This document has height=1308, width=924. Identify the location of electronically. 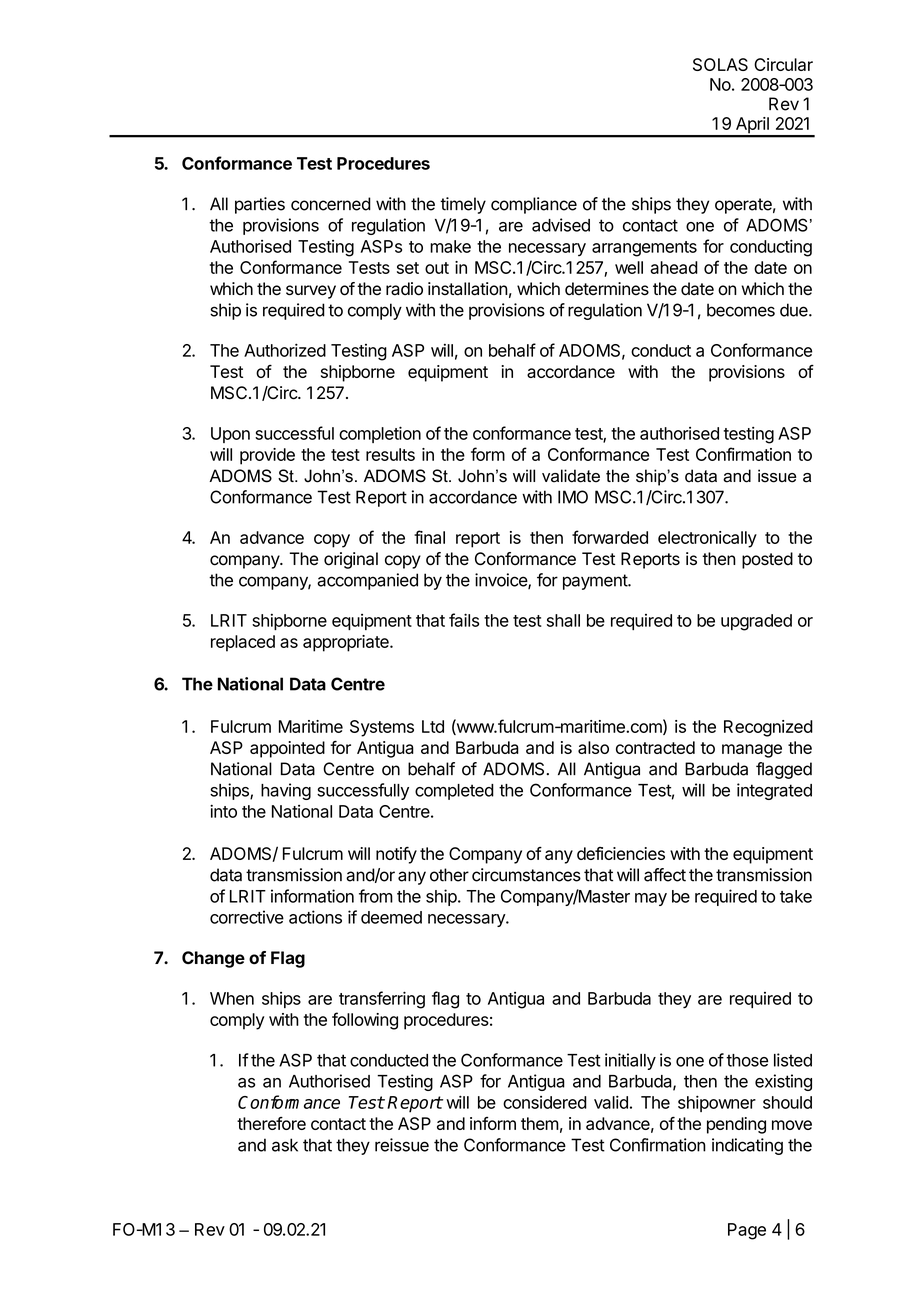
(707, 539).
